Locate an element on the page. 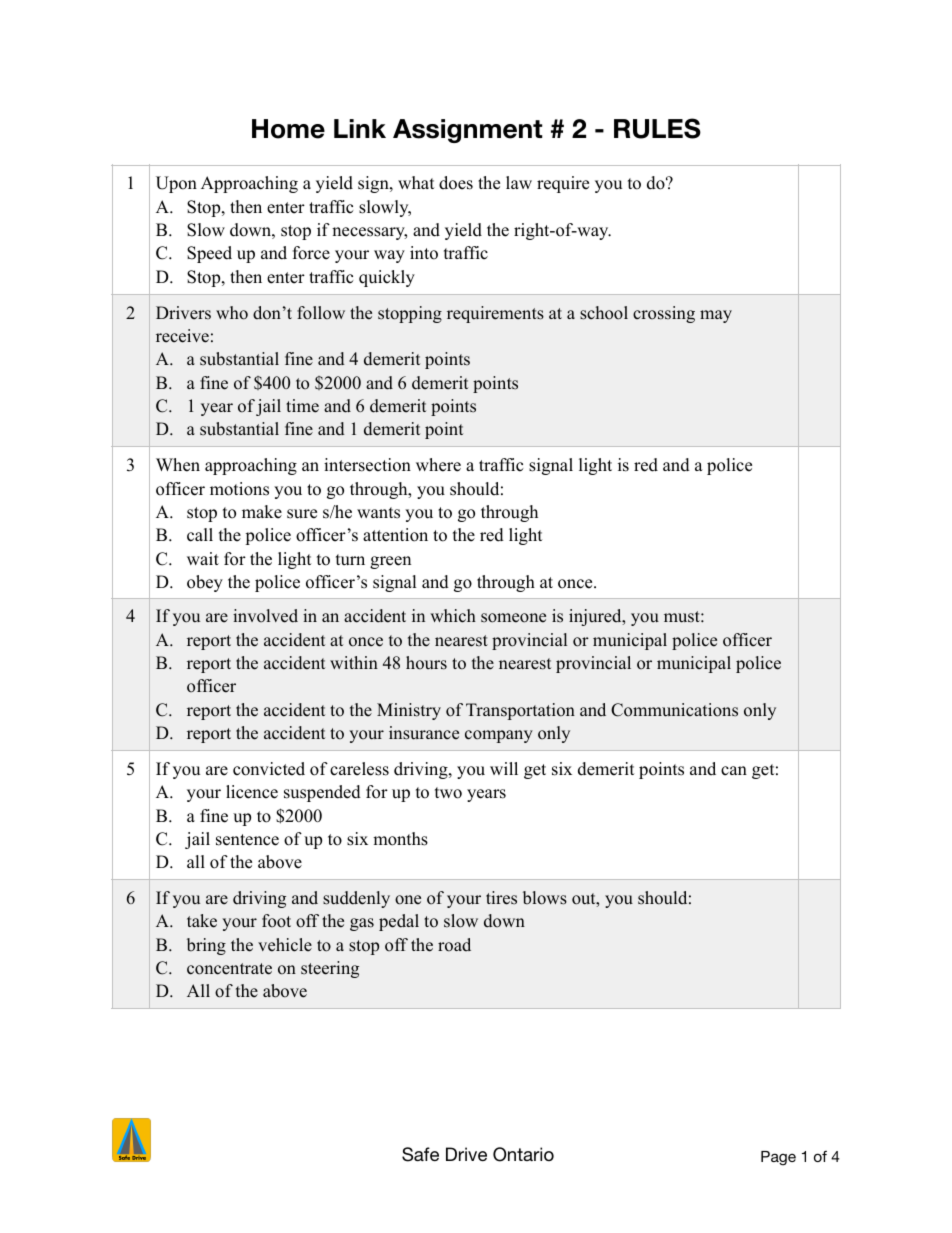 The width and height of the image is (952, 1233). RULES is located at coordinates (657, 128).
